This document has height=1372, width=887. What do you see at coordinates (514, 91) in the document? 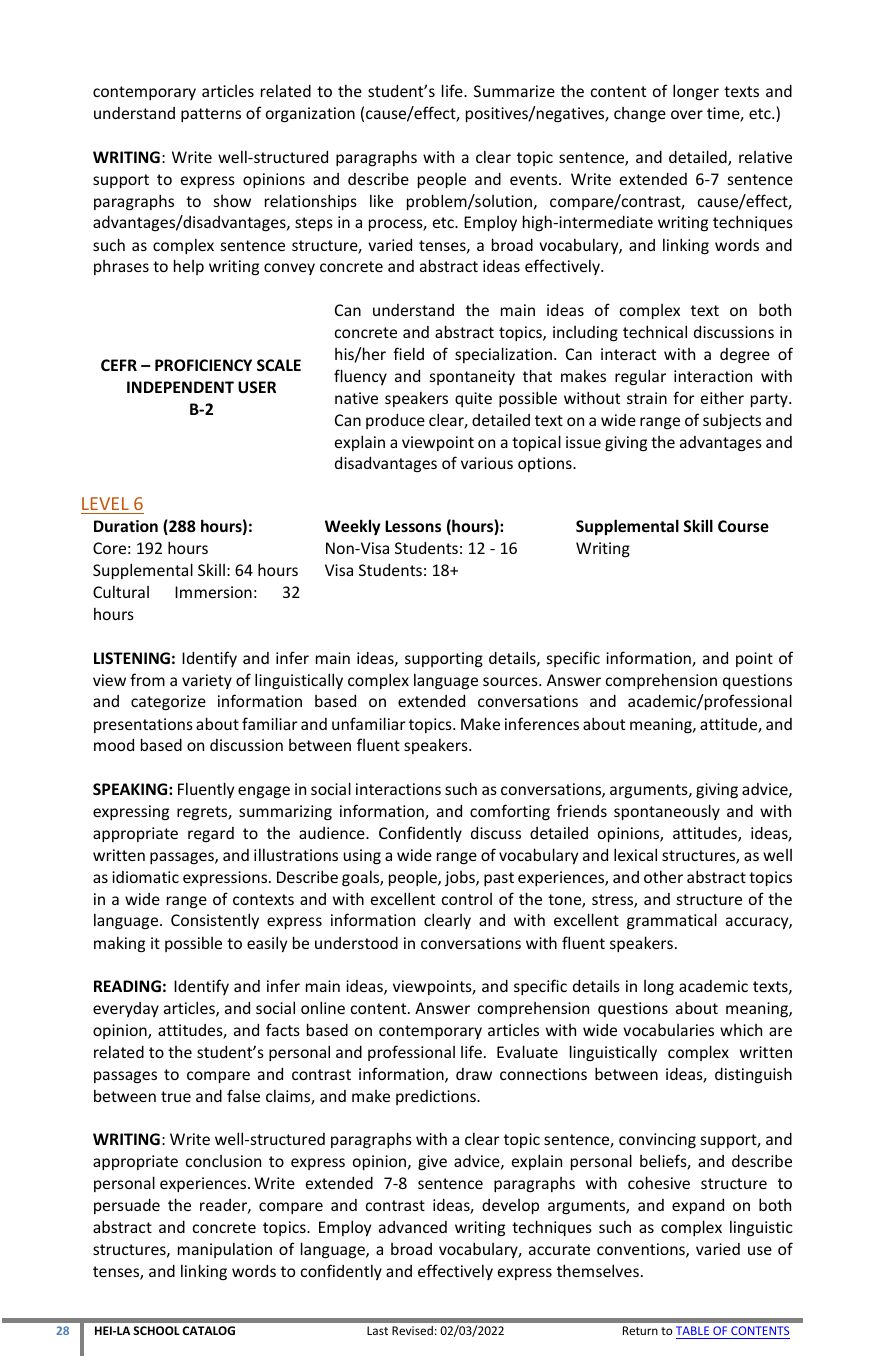
I see `Summarize` at bounding box center [514, 91].
